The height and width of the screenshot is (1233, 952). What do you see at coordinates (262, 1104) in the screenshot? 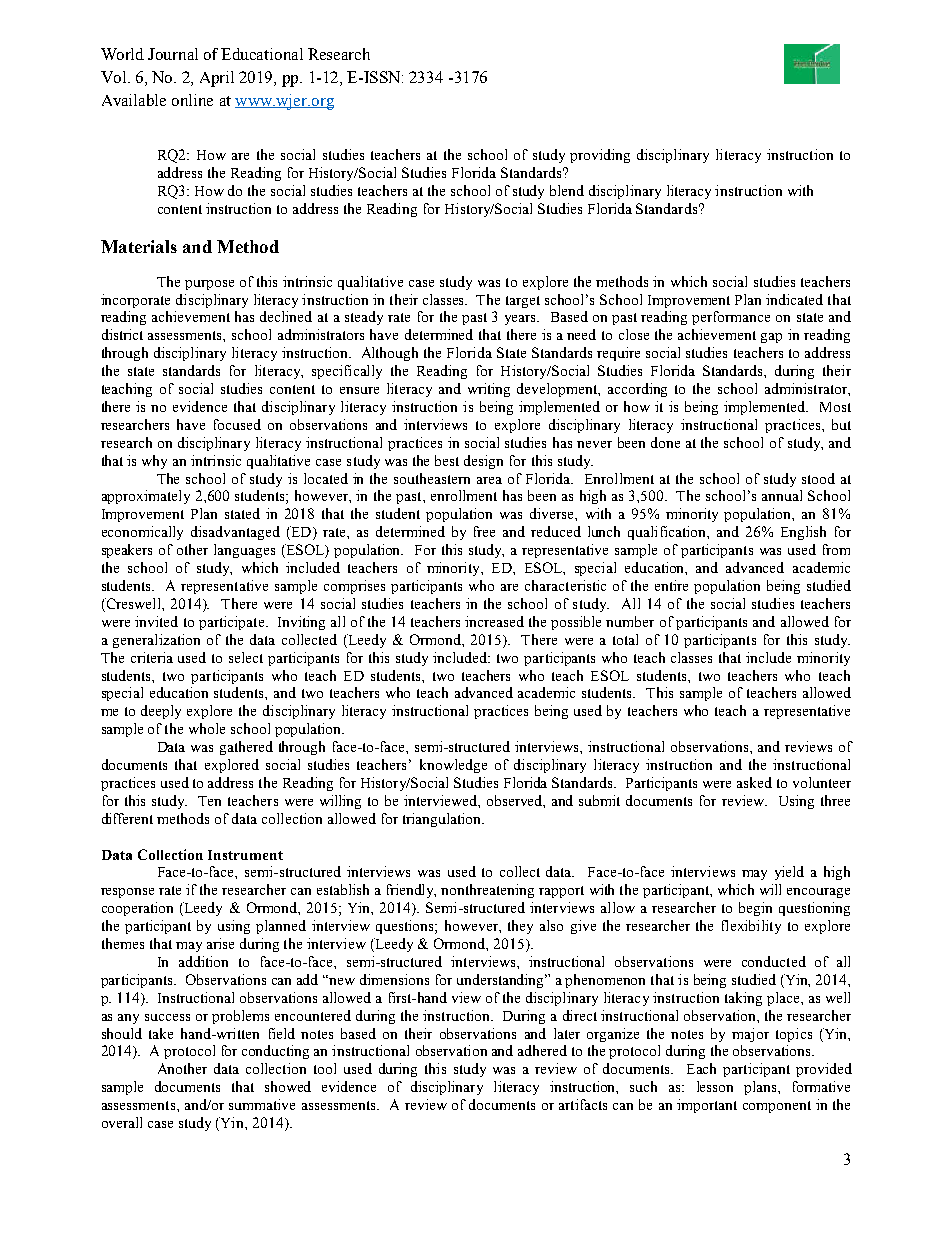
I see `summative` at bounding box center [262, 1104].
